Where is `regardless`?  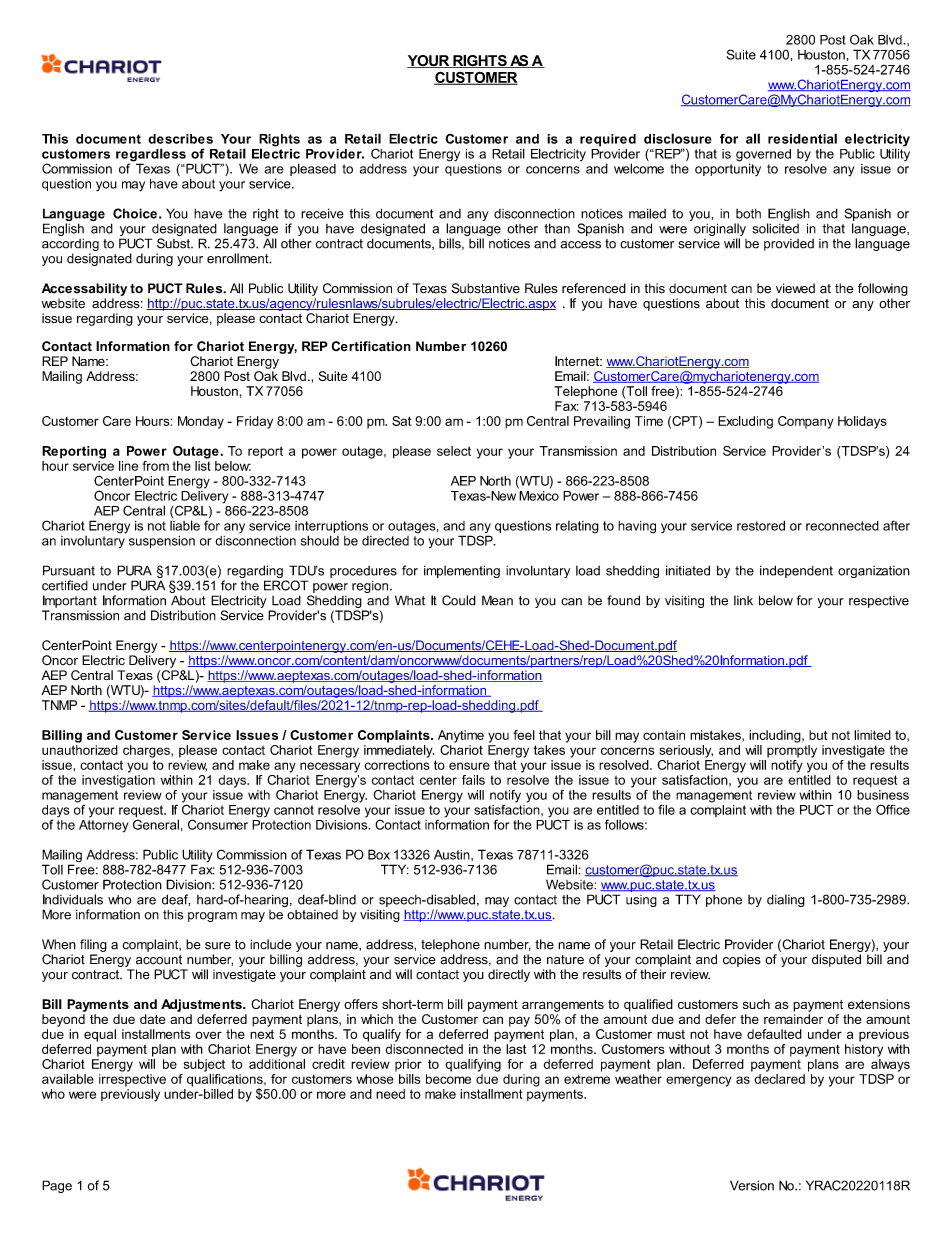
regardless is located at coordinates (152, 156).
